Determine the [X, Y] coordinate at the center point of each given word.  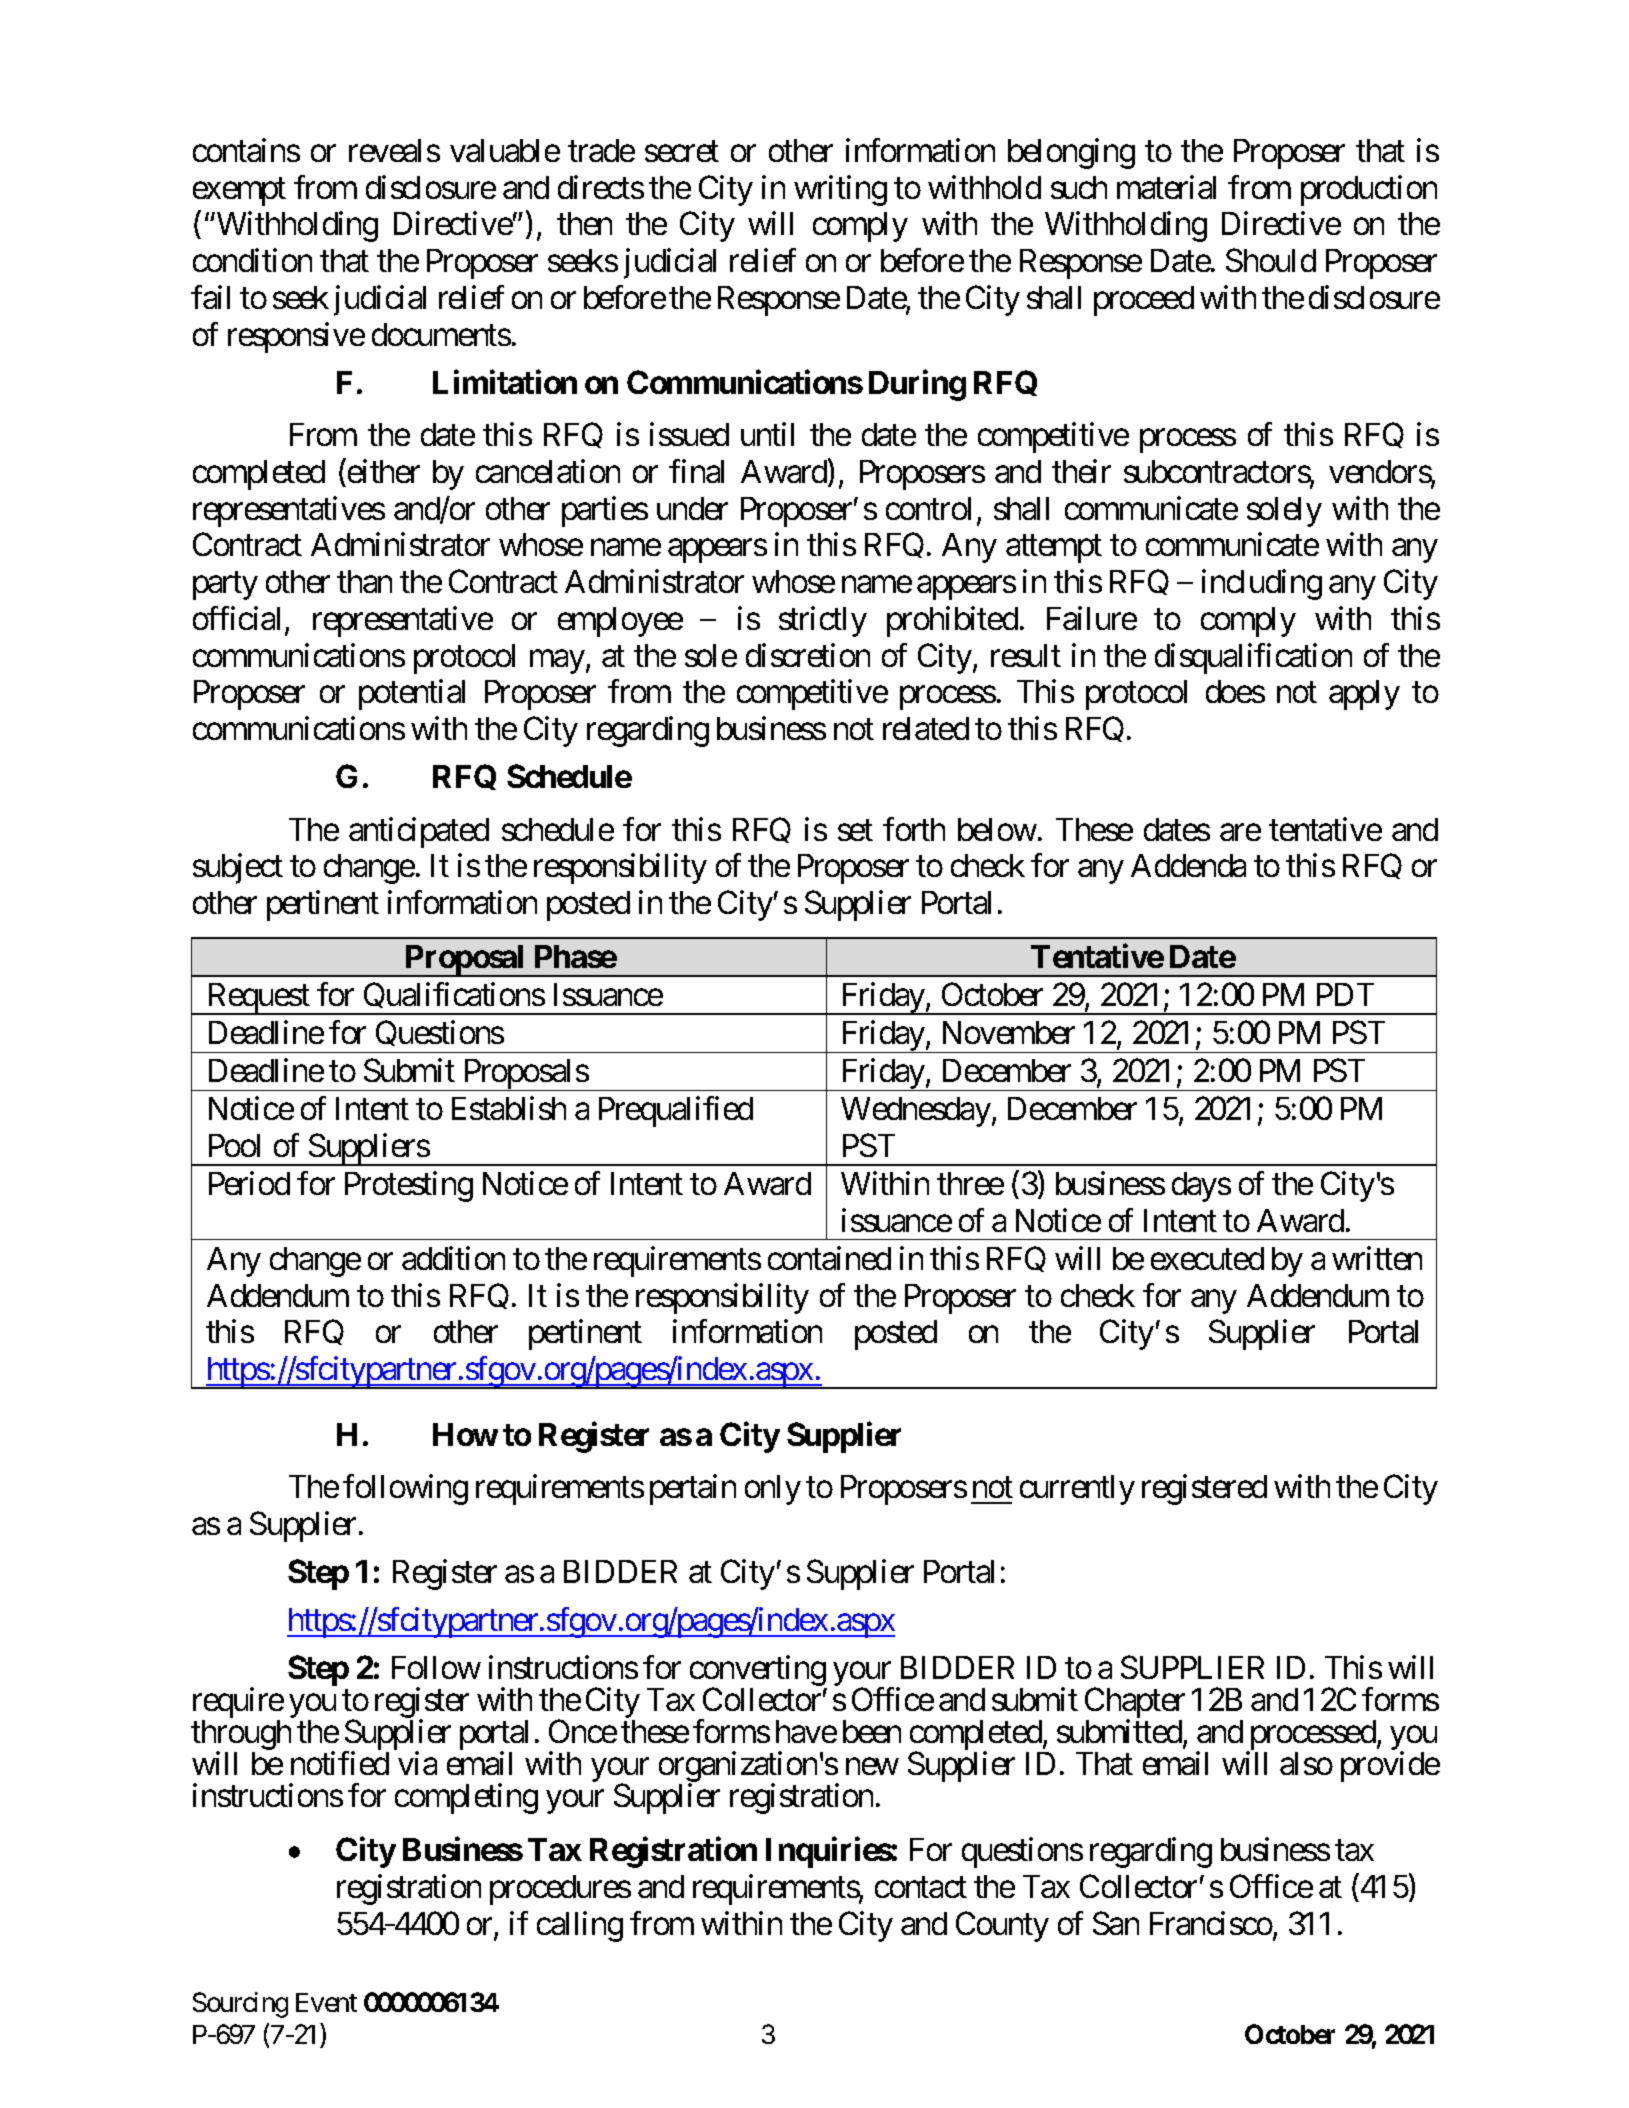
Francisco [1211, 1923]
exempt [239, 192]
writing [840, 190]
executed [1207, 1258]
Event [326, 2002]
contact [921, 1887]
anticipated [419, 832]
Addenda [1188, 865]
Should [1271, 260]
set [855, 830]
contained [829, 1258]
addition [453, 1258]
